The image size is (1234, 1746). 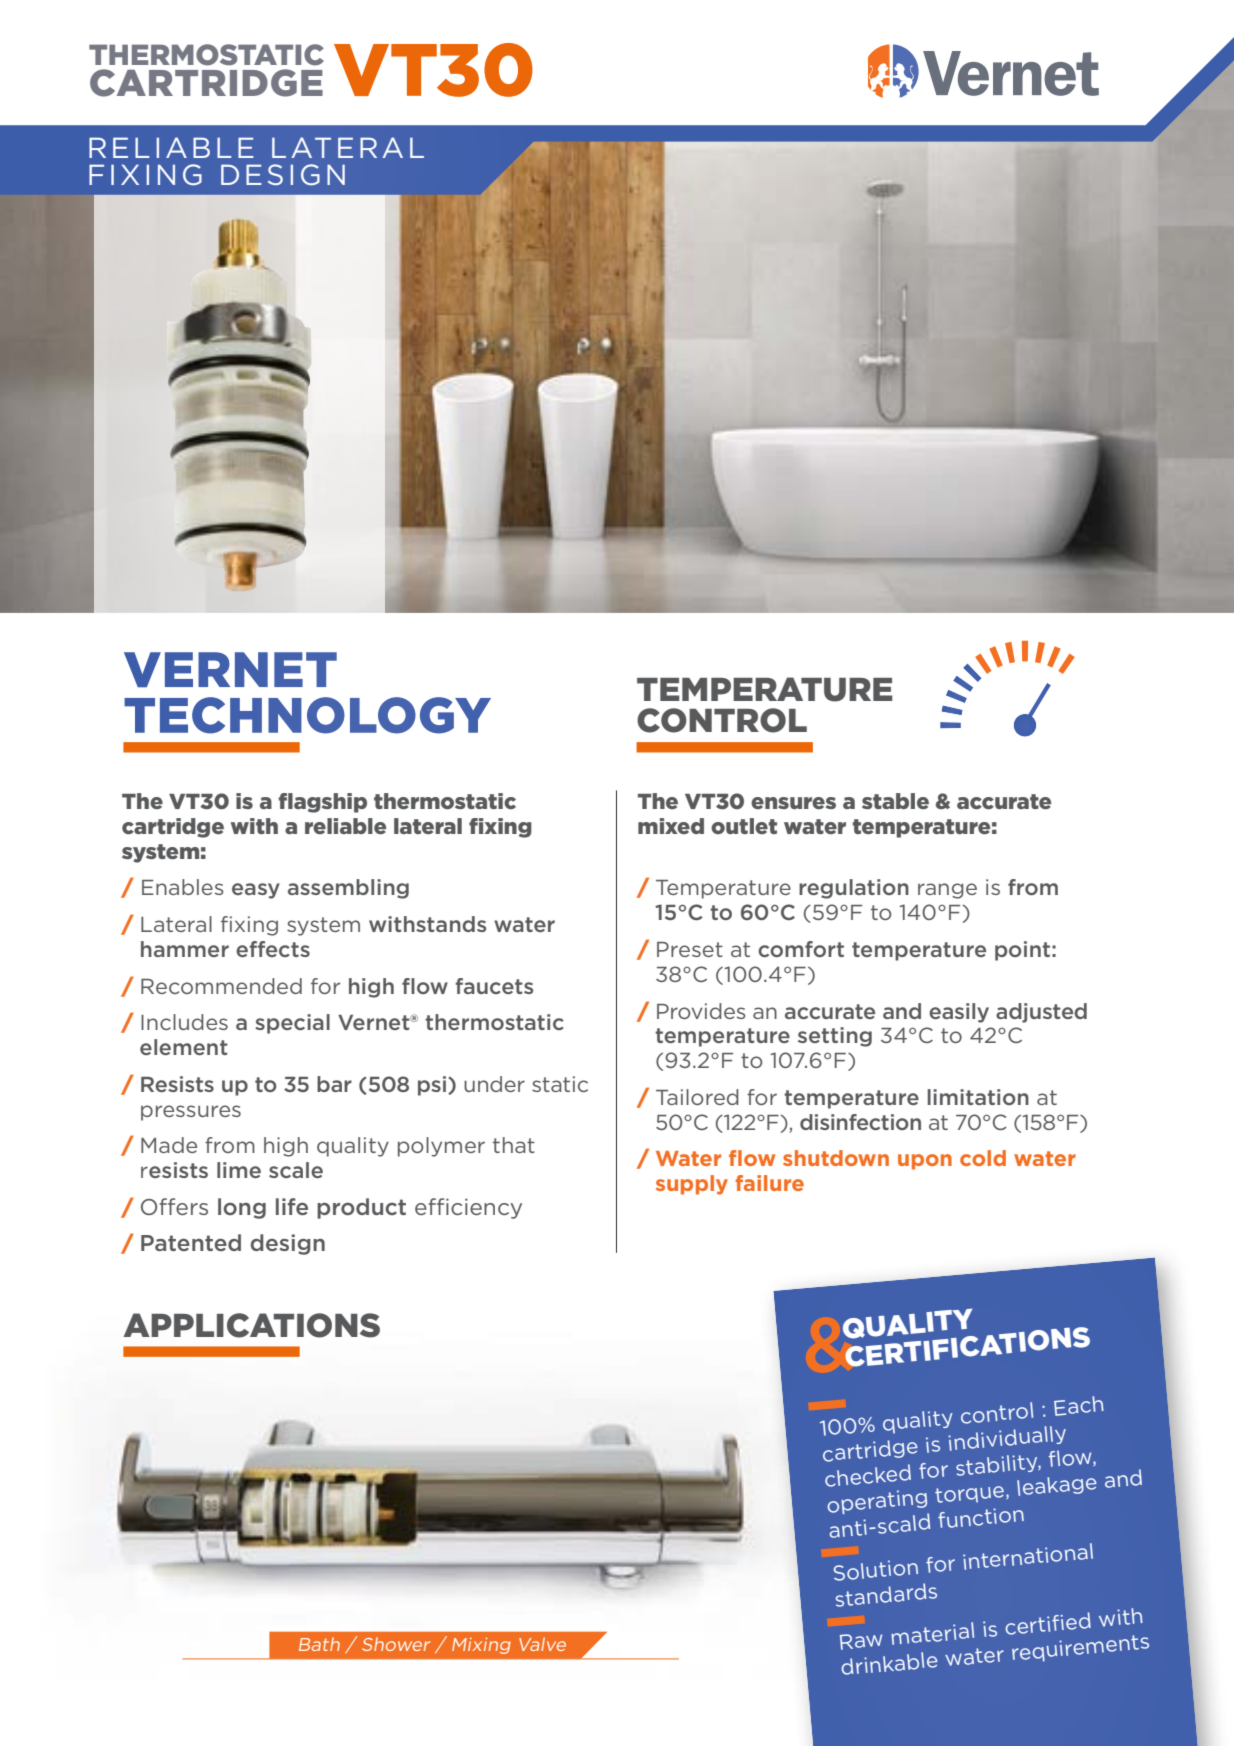 What do you see at coordinates (947, 891) in the image?
I see `range` at bounding box center [947, 891].
